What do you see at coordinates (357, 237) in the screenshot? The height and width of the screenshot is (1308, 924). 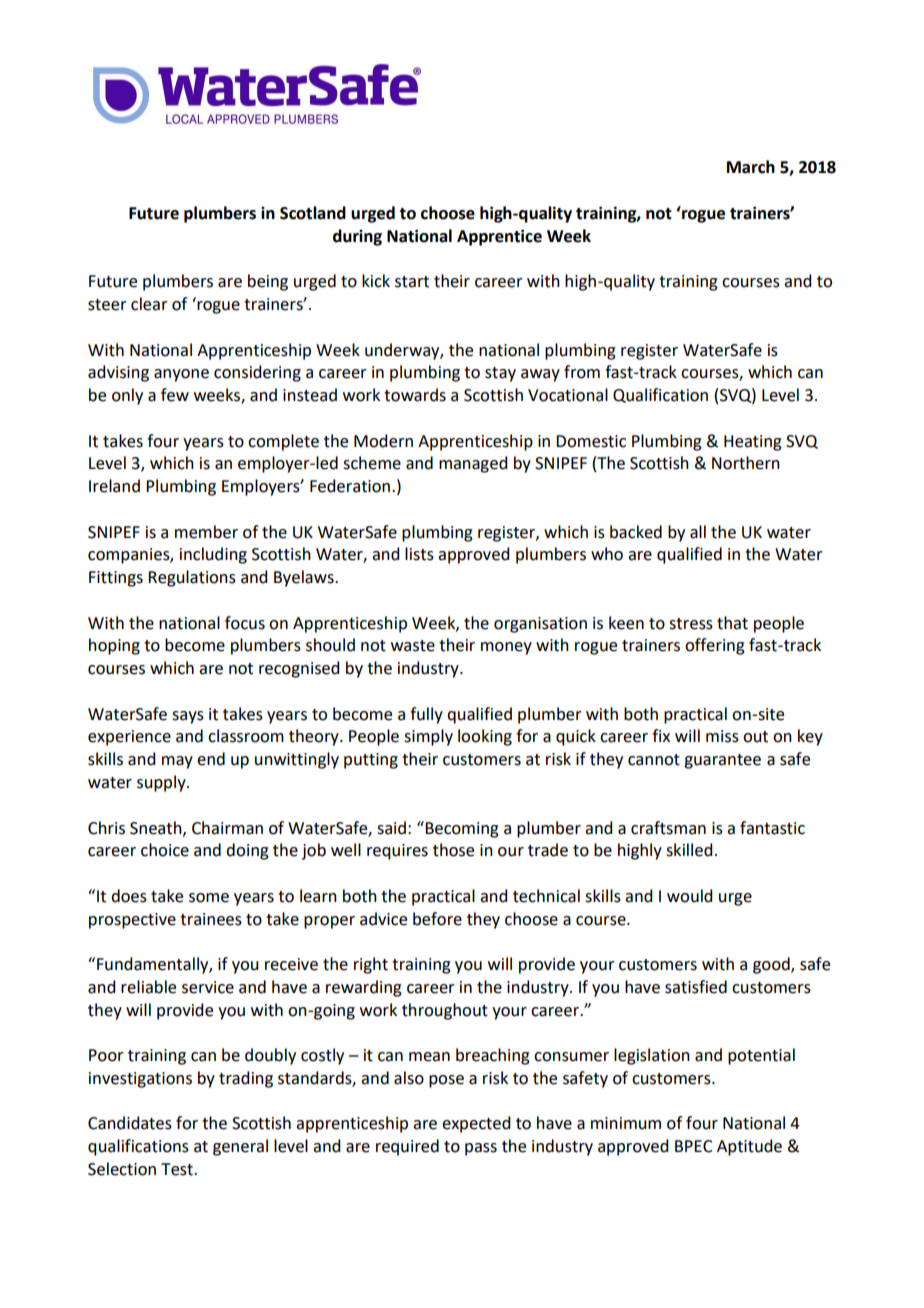 I see `during` at bounding box center [357, 237].
